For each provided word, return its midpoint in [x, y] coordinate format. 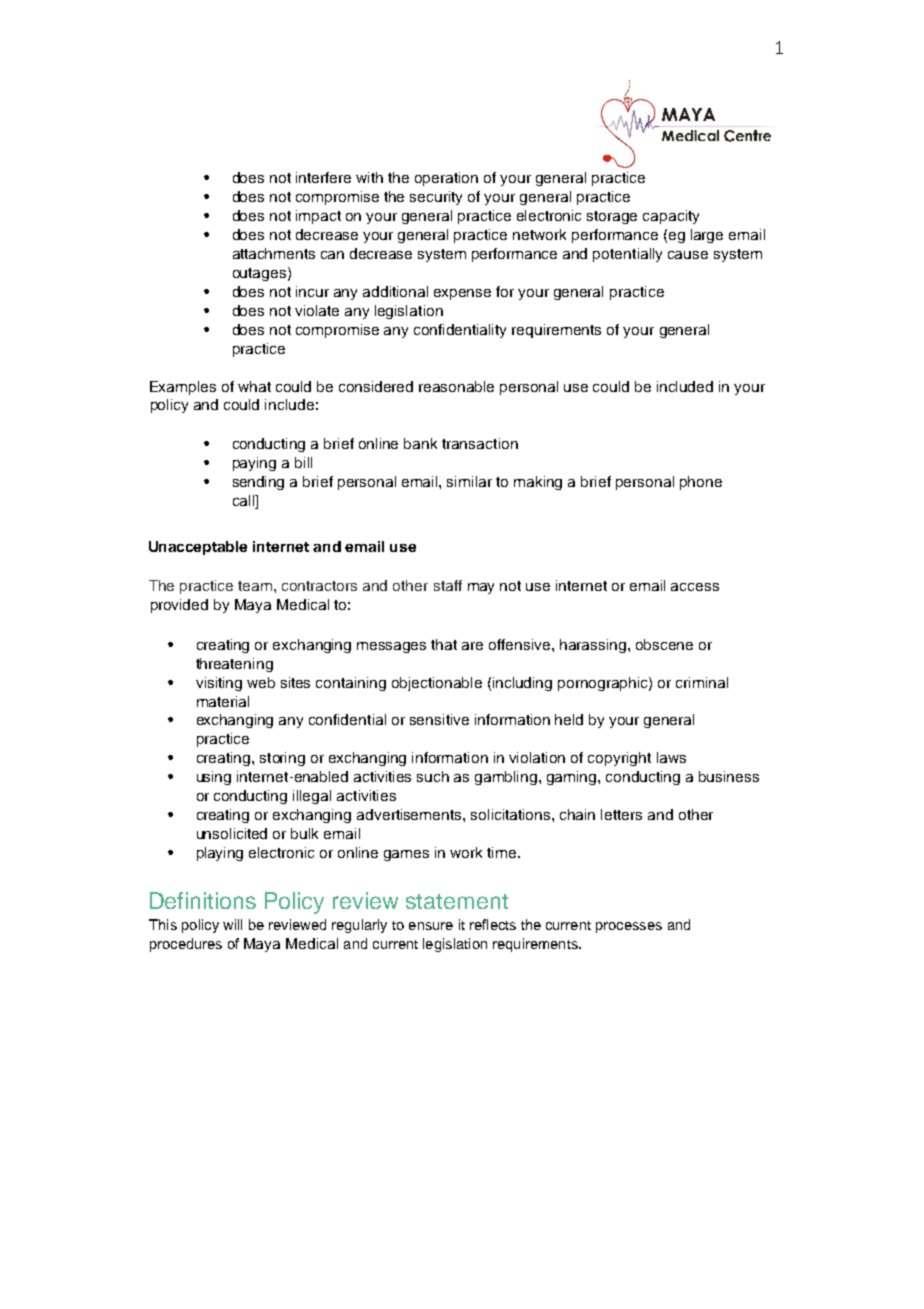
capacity [671, 217]
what [254, 386]
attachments [274, 253]
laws [671, 757]
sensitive [439, 719]
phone [701, 483]
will [232, 924]
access [695, 587]
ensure [431, 926]
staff [448, 585]
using [214, 778]
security [436, 198]
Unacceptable [198, 548]
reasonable [456, 386]
